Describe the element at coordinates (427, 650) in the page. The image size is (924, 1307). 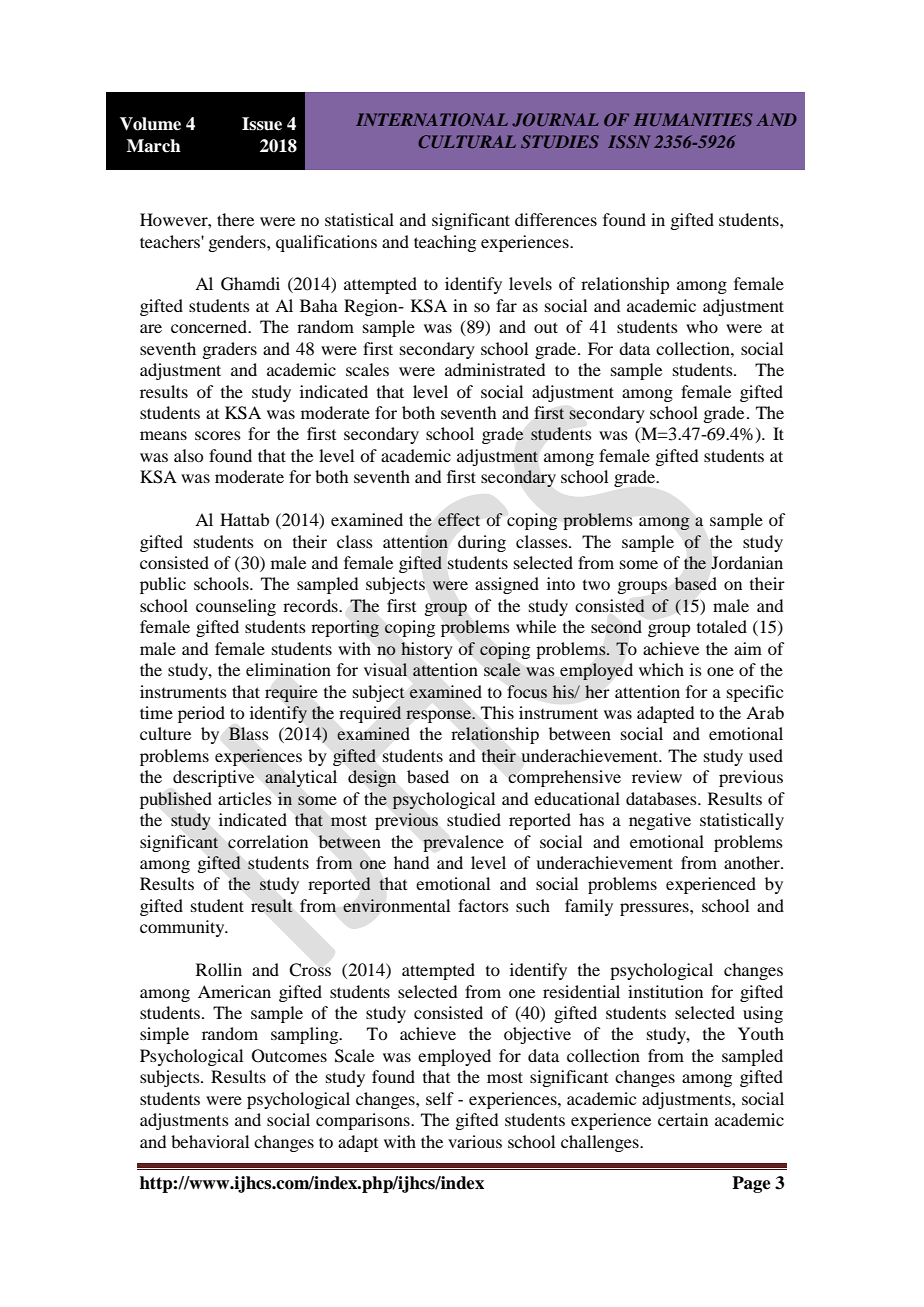
I see `history` at that location.
